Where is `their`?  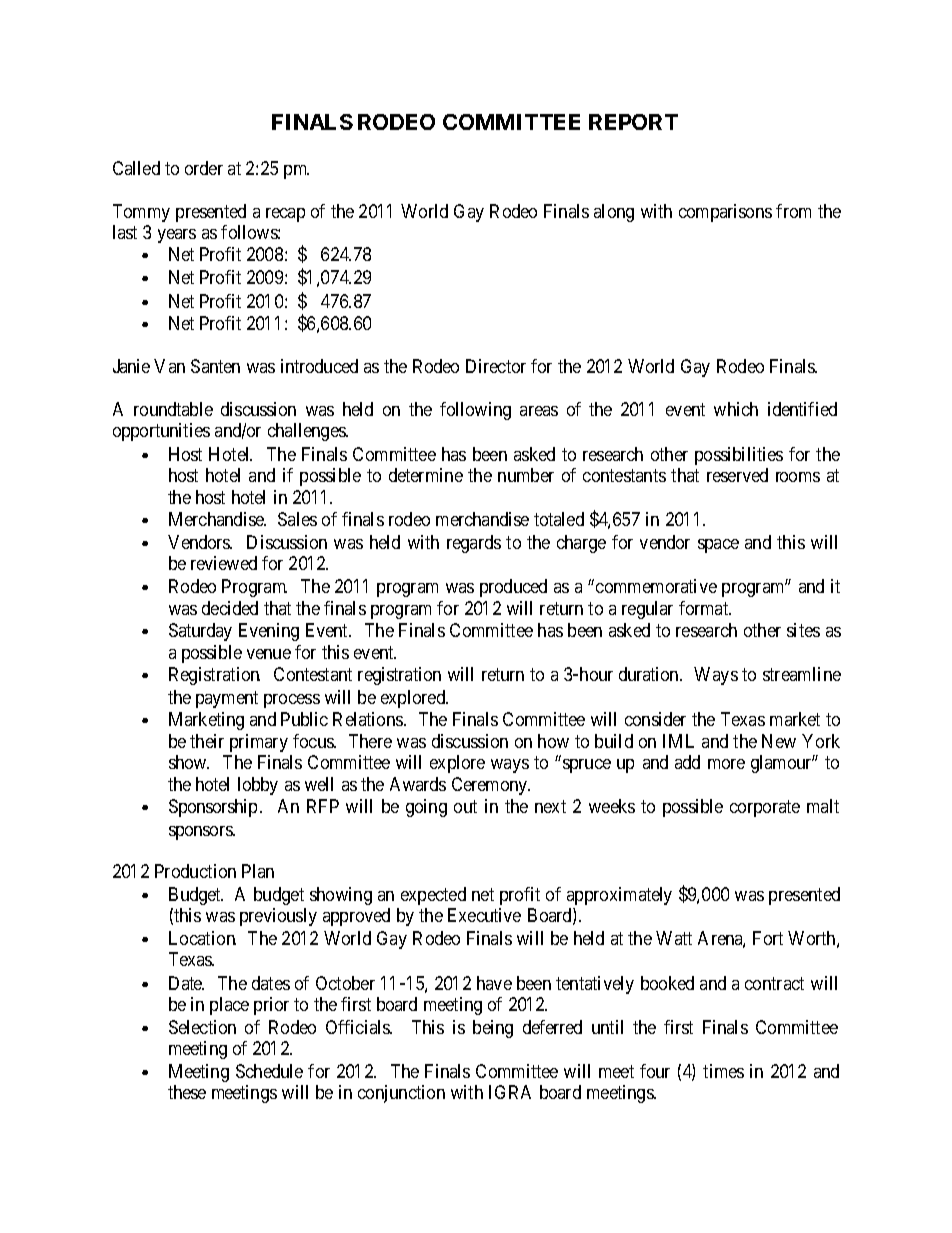 their is located at coordinates (207, 741).
